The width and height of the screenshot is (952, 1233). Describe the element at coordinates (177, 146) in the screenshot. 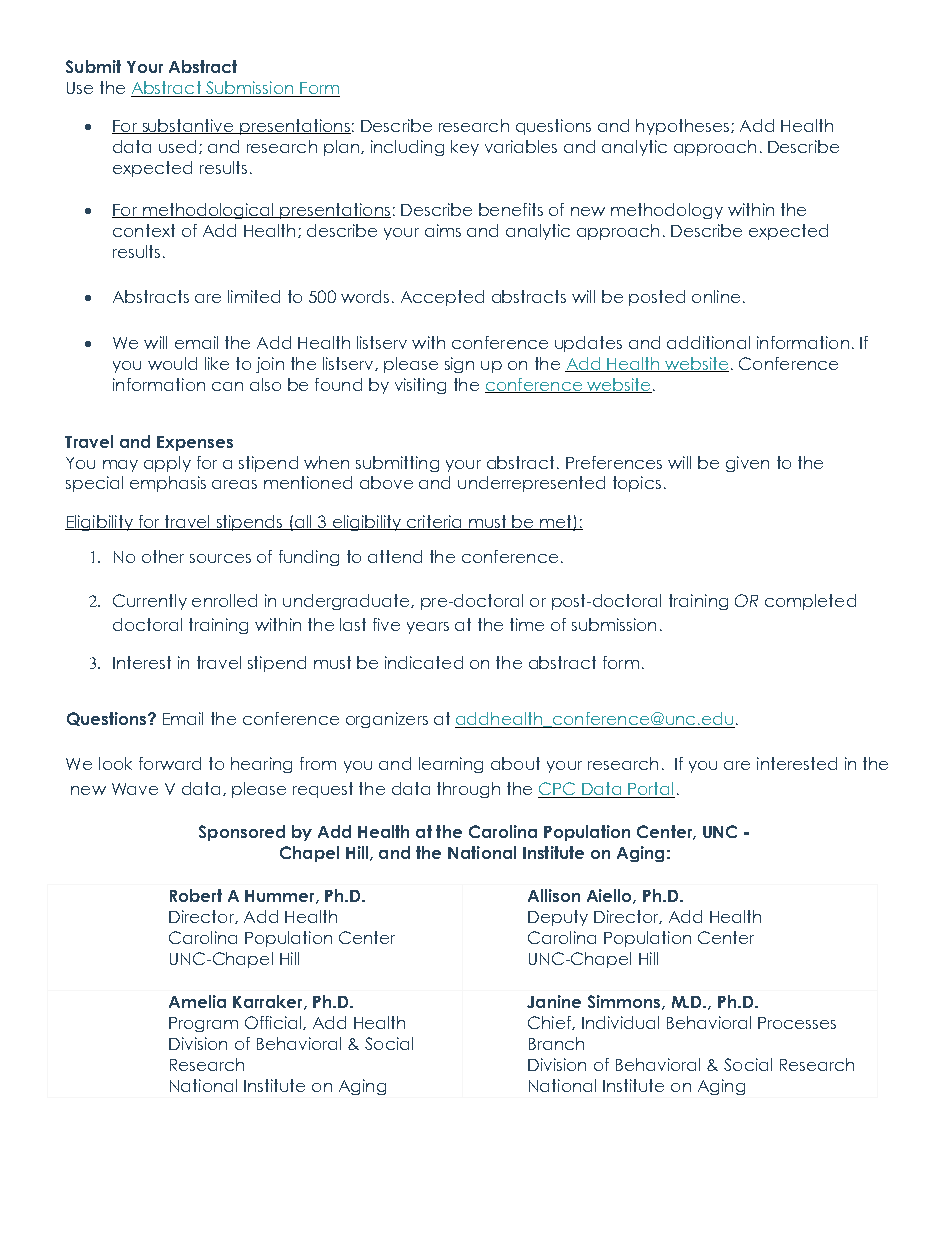

I see `used` at that location.
